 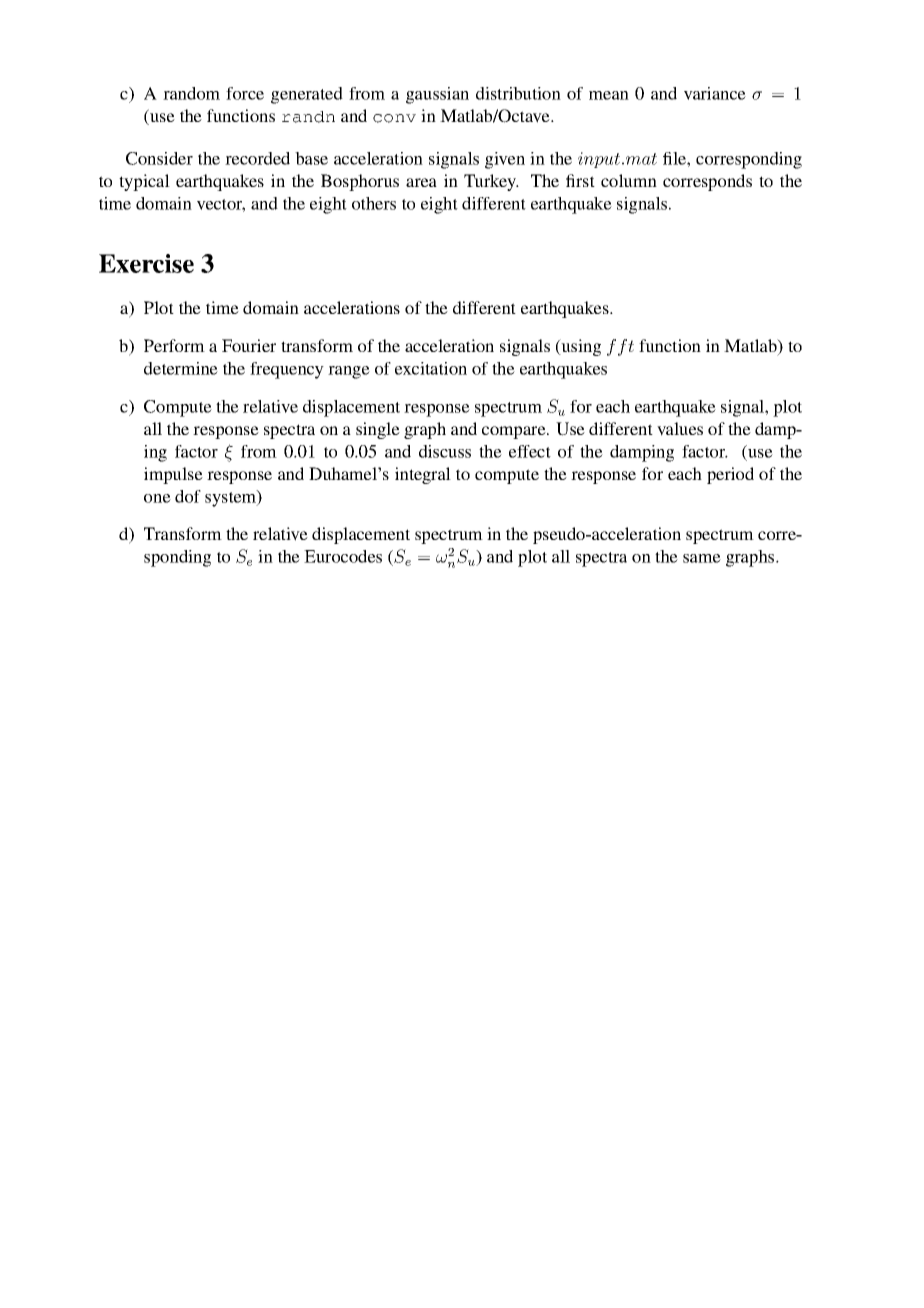 I want to click on Exercise, so click(x=146, y=263).
